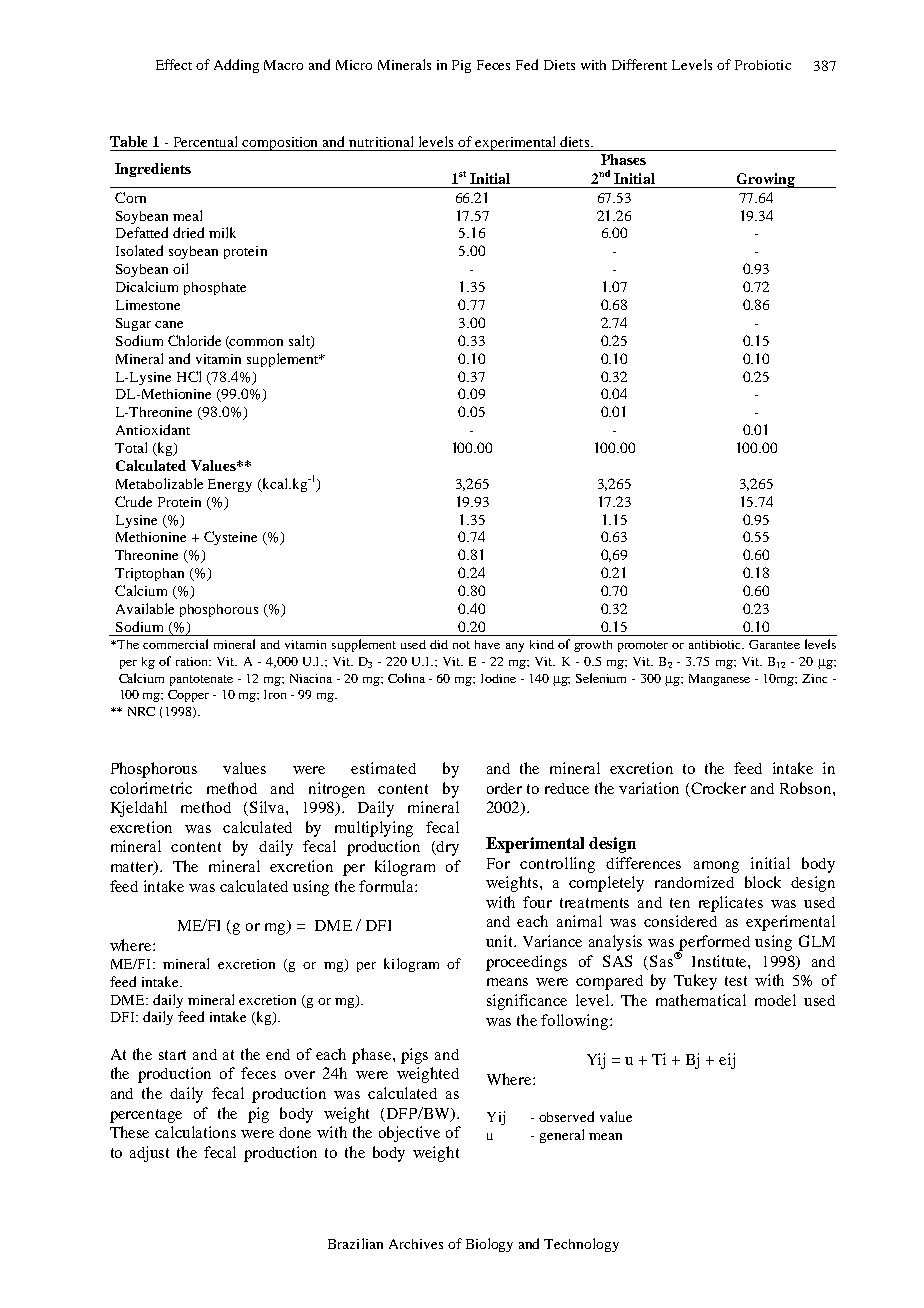 Image resolution: width=924 pixels, height=1308 pixels. Describe the element at coordinates (501, 941) in the screenshot. I see `unit` at that location.
